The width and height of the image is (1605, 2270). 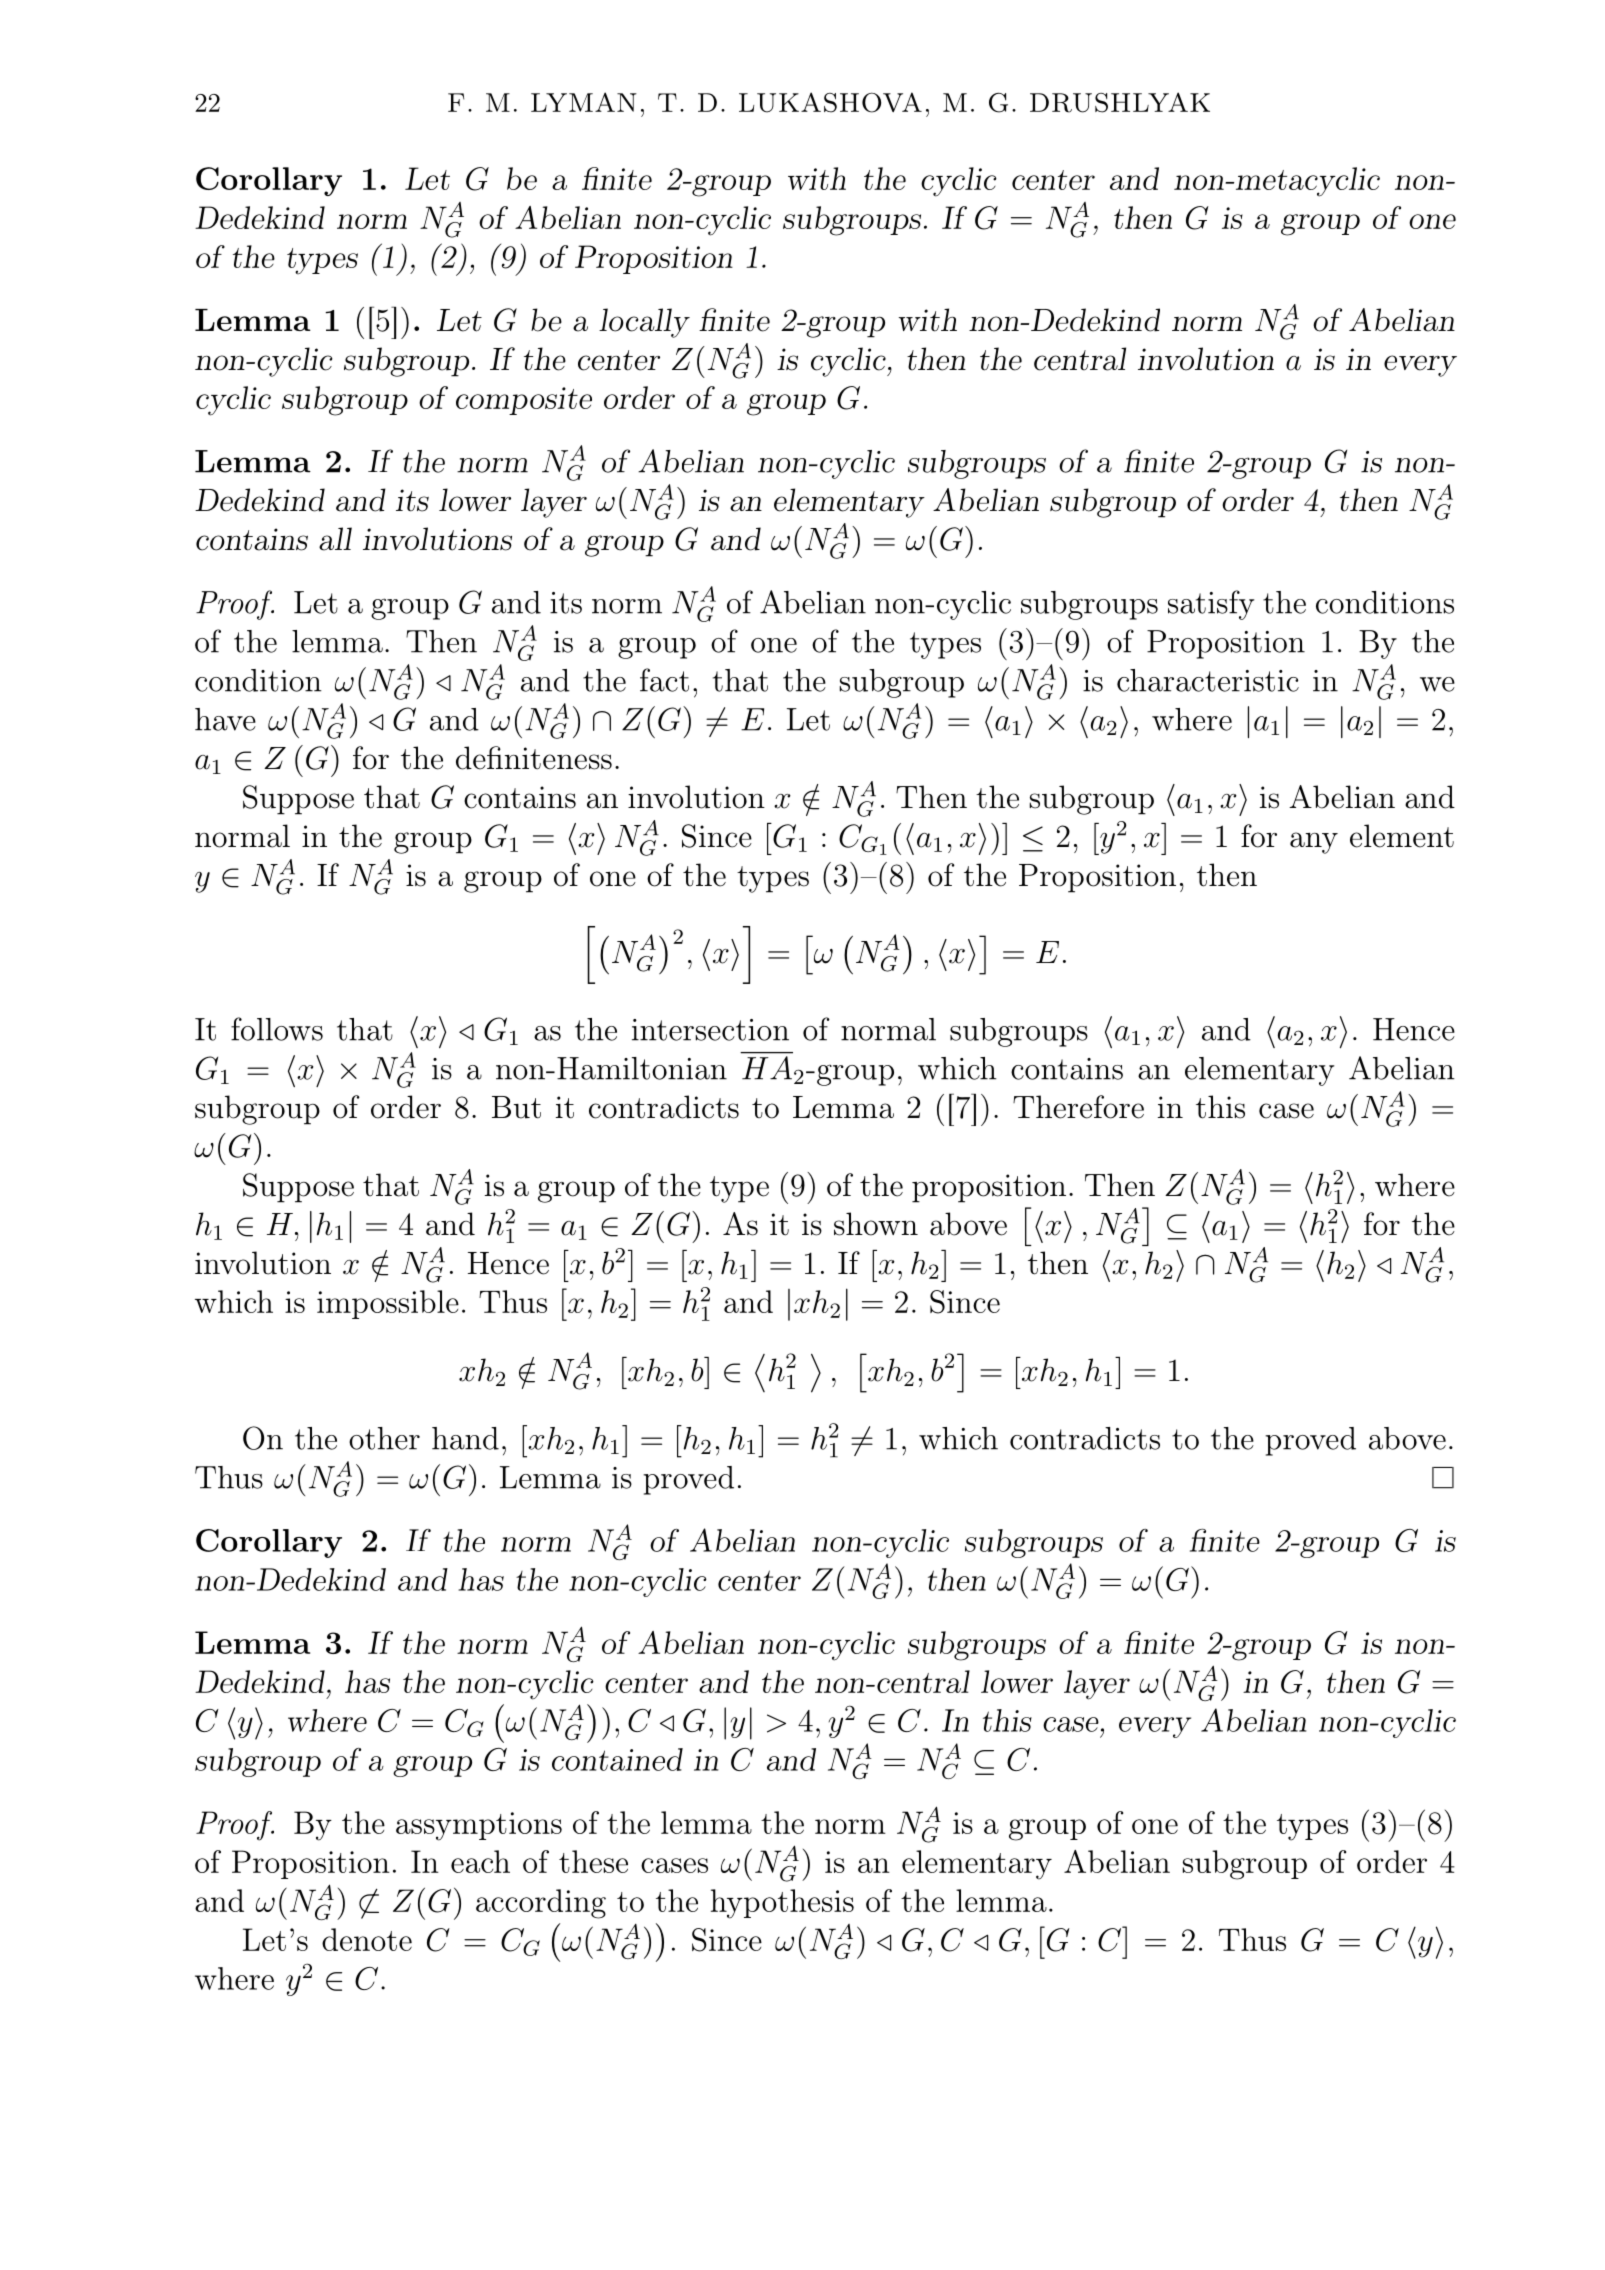 What do you see at coordinates (384, 1438) in the image?
I see `other` at bounding box center [384, 1438].
